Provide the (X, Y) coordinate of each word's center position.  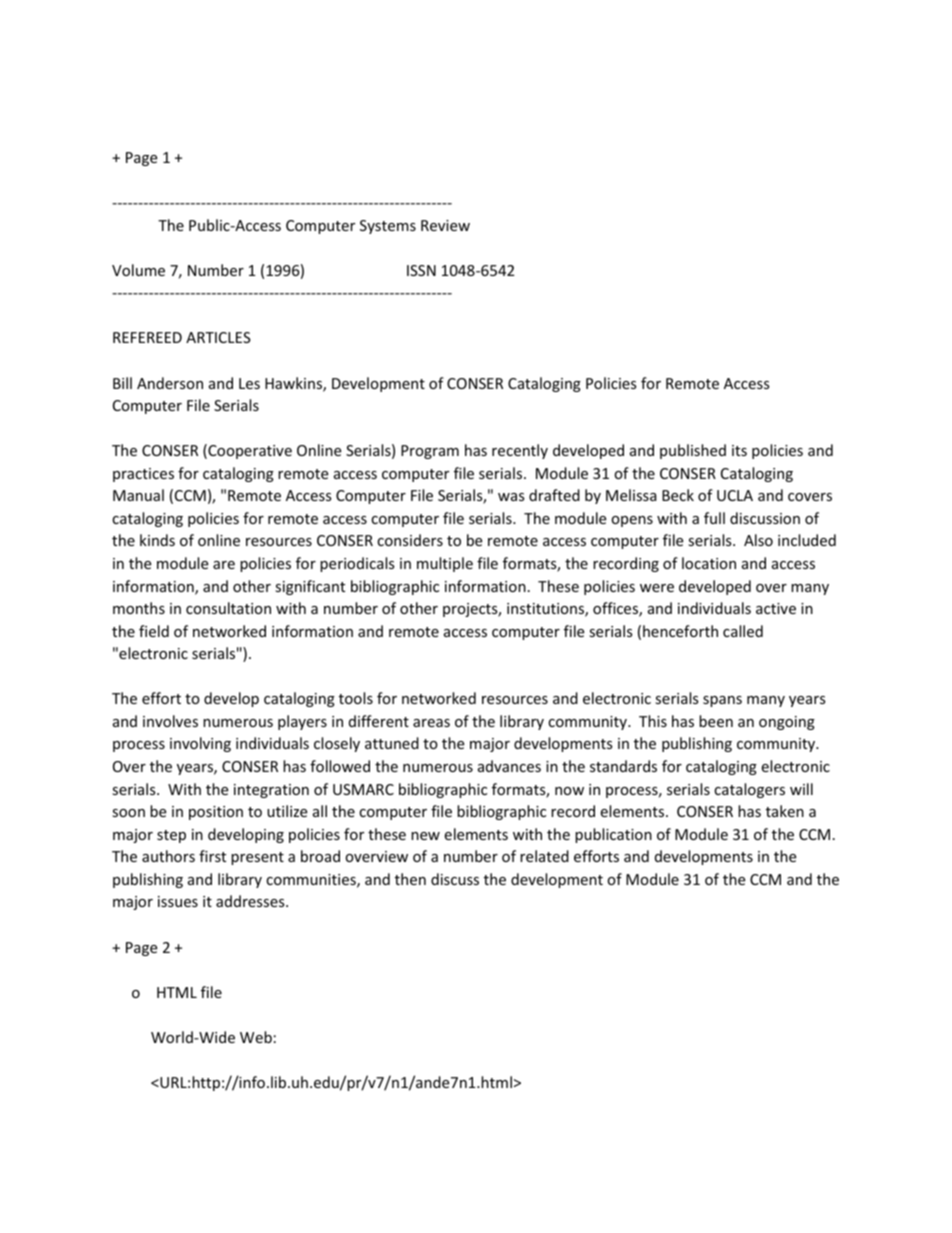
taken (785, 811)
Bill (122, 383)
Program (430, 452)
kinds (157, 540)
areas (431, 723)
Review (445, 225)
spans (722, 701)
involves (170, 721)
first (212, 856)
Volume (138, 270)
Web (256, 1037)
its (739, 450)
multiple (445, 564)
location (709, 563)
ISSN (421, 270)
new (425, 836)
